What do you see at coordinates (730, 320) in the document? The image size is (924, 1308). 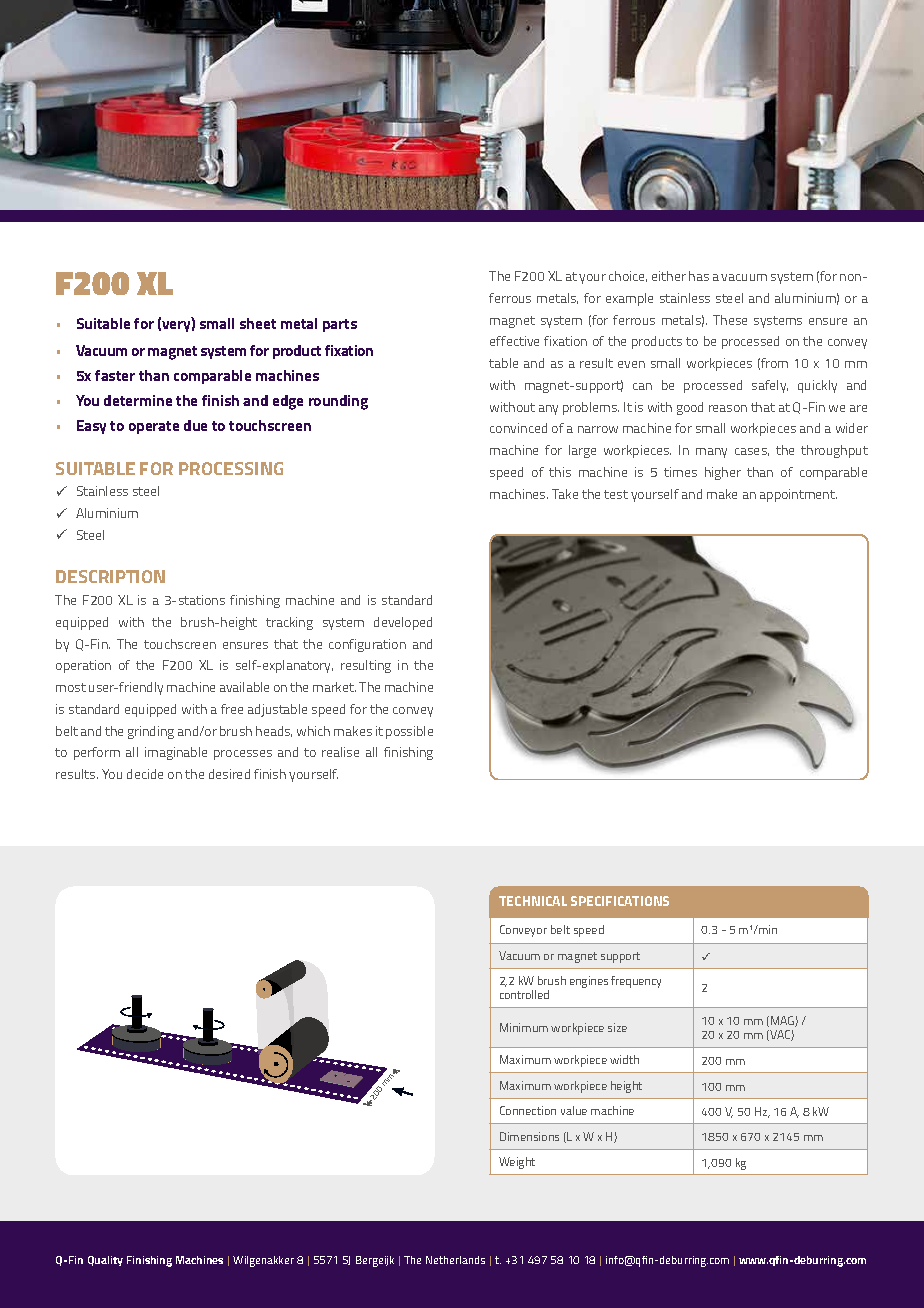 I see `These` at bounding box center [730, 320].
